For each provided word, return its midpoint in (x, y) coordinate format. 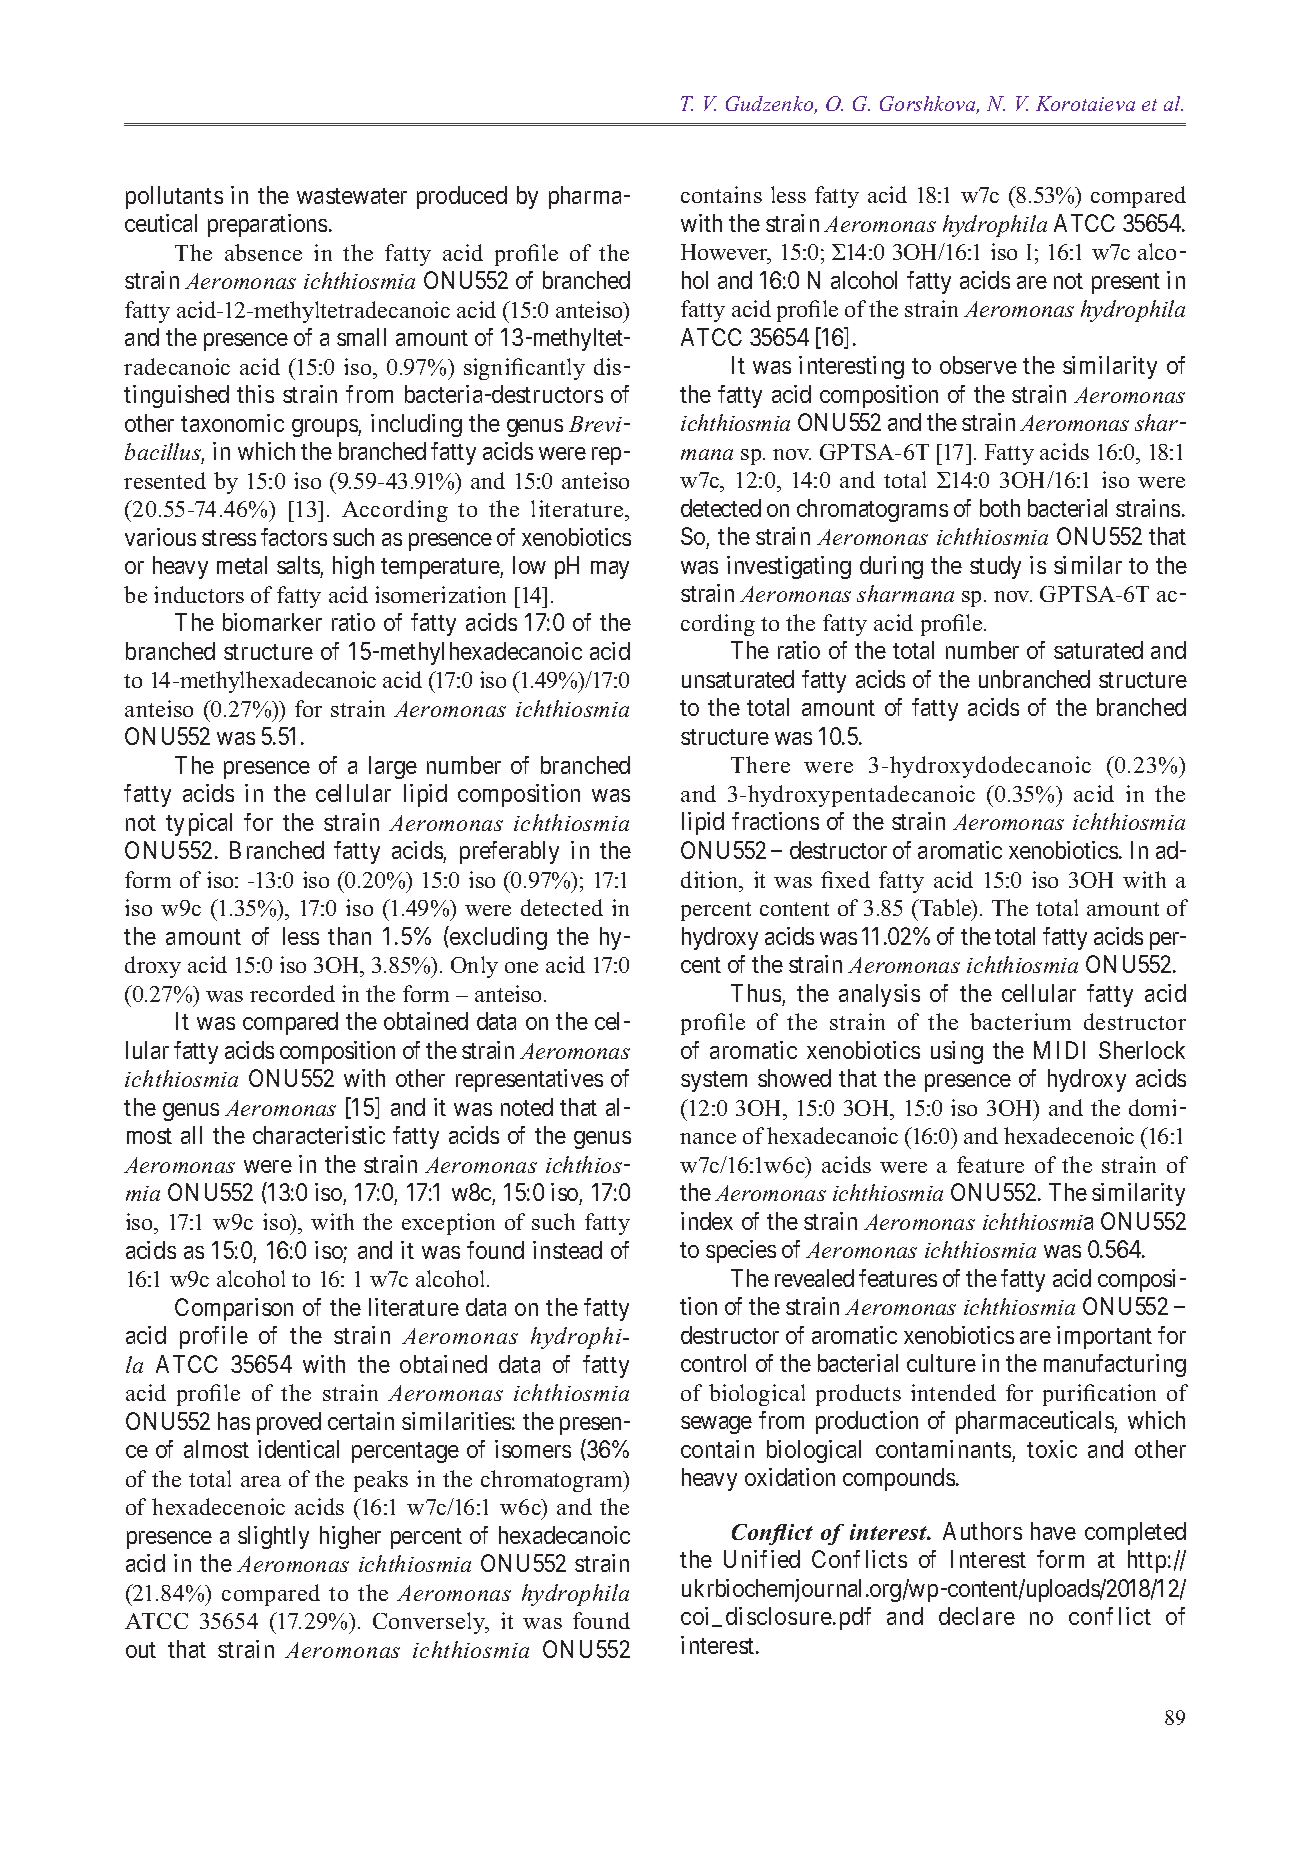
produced (462, 197)
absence (263, 252)
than (349, 936)
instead (567, 1250)
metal (242, 565)
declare (977, 1616)
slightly (273, 1537)
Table (946, 909)
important (1104, 1337)
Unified (762, 1559)
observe (978, 365)
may (610, 570)
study (995, 567)
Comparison (234, 1309)
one (521, 967)
